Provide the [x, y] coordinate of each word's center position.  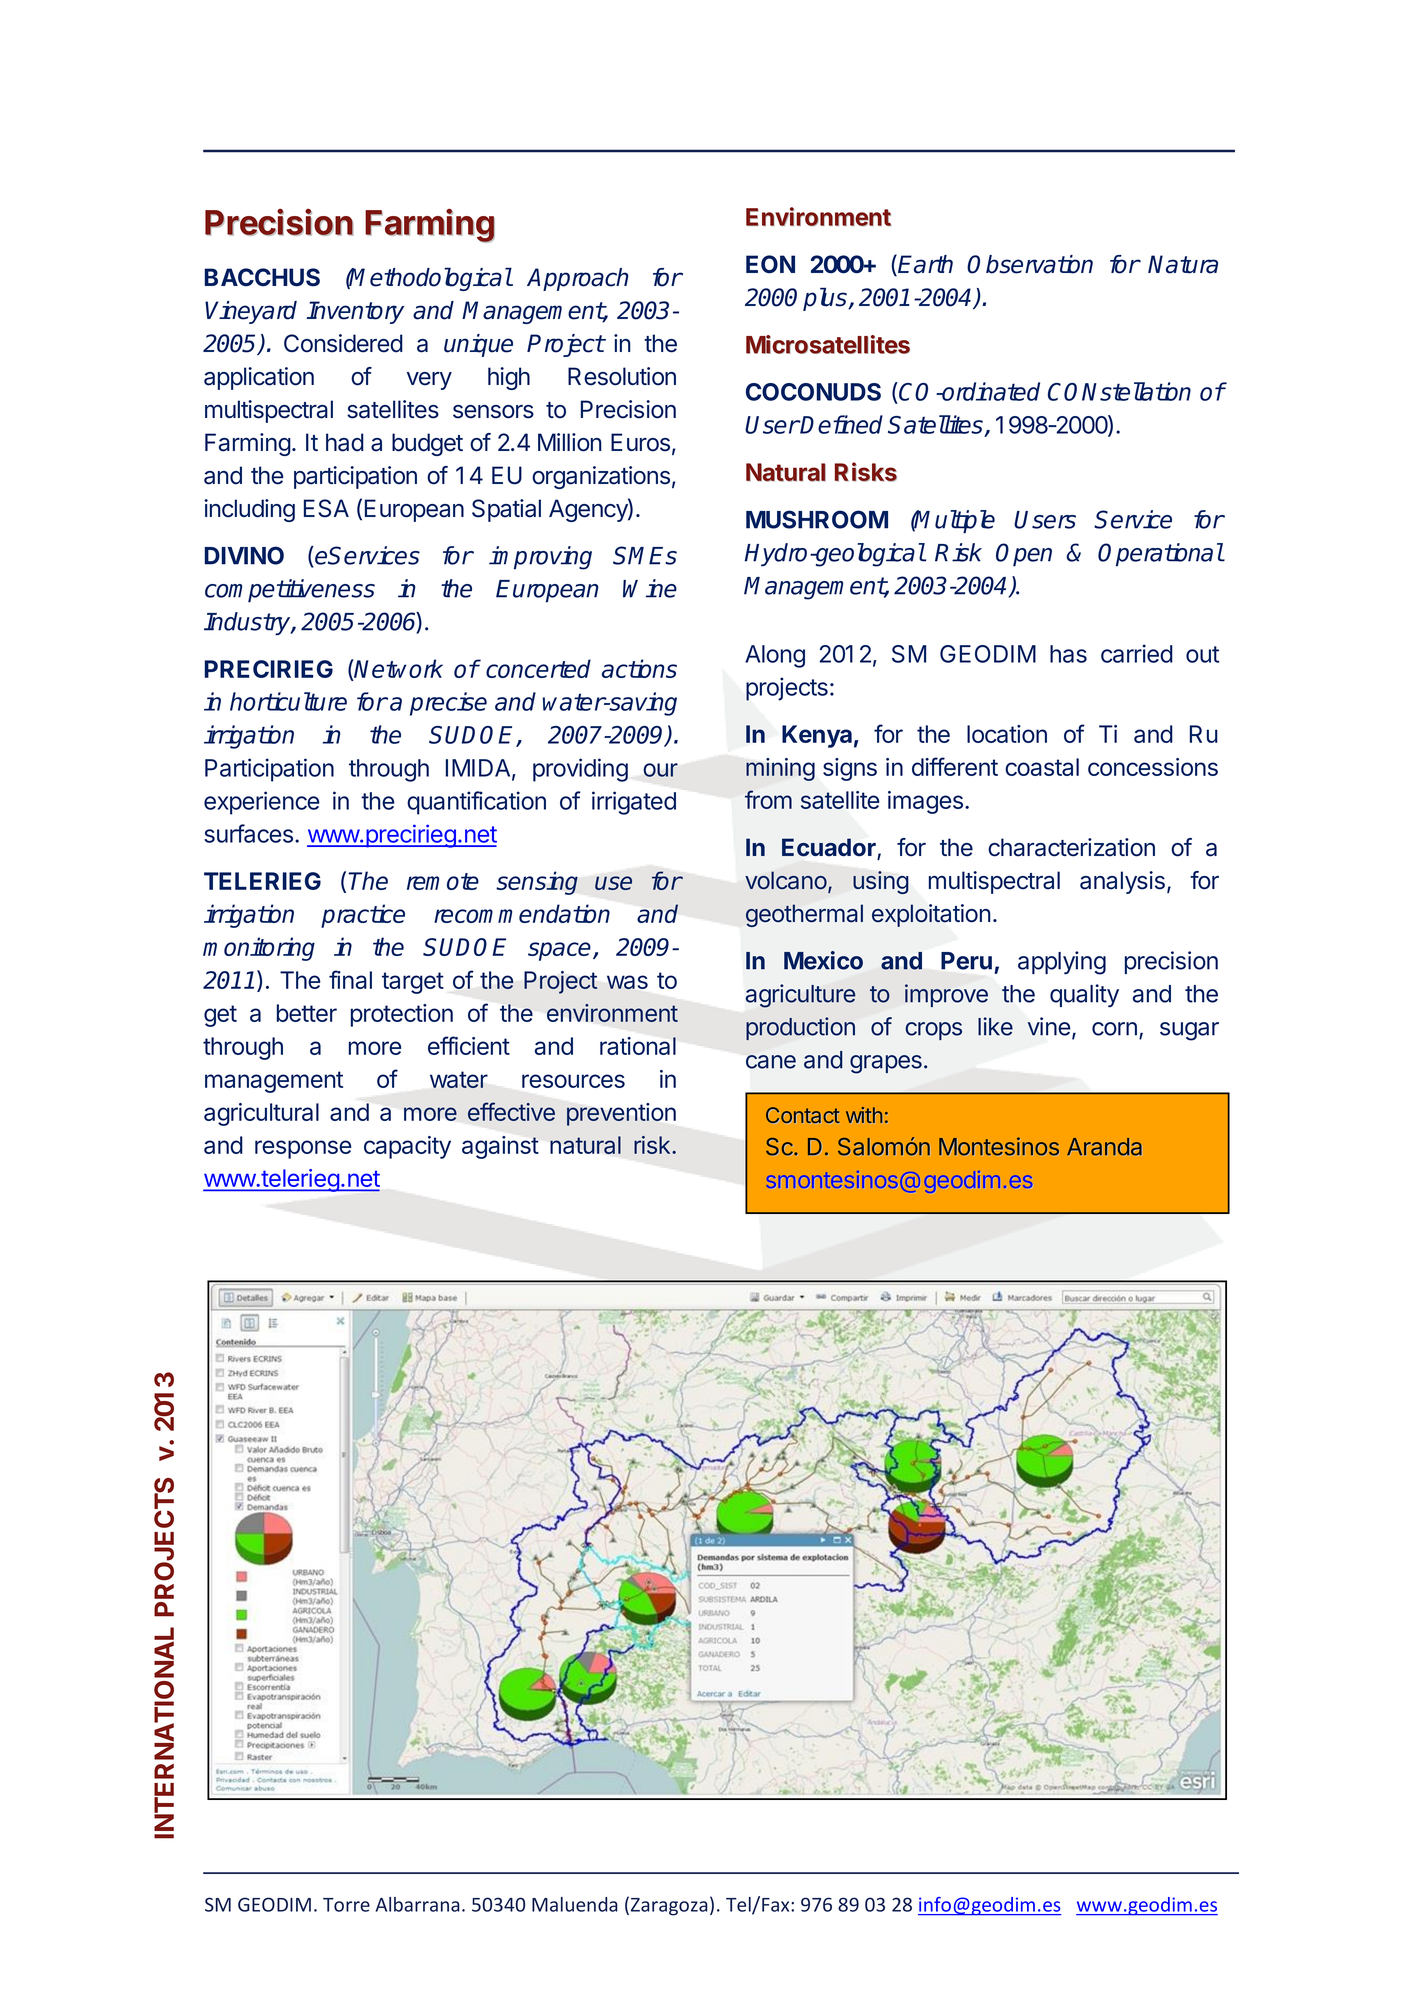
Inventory [355, 312]
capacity [407, 1147]
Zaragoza [669, 1907]
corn [1114, 1029]
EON [770, 264]
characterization [1071, 847]
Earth [925, 264]
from [768, 799]
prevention [621, 1114]
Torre [346, 1905]
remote [443, 881]
